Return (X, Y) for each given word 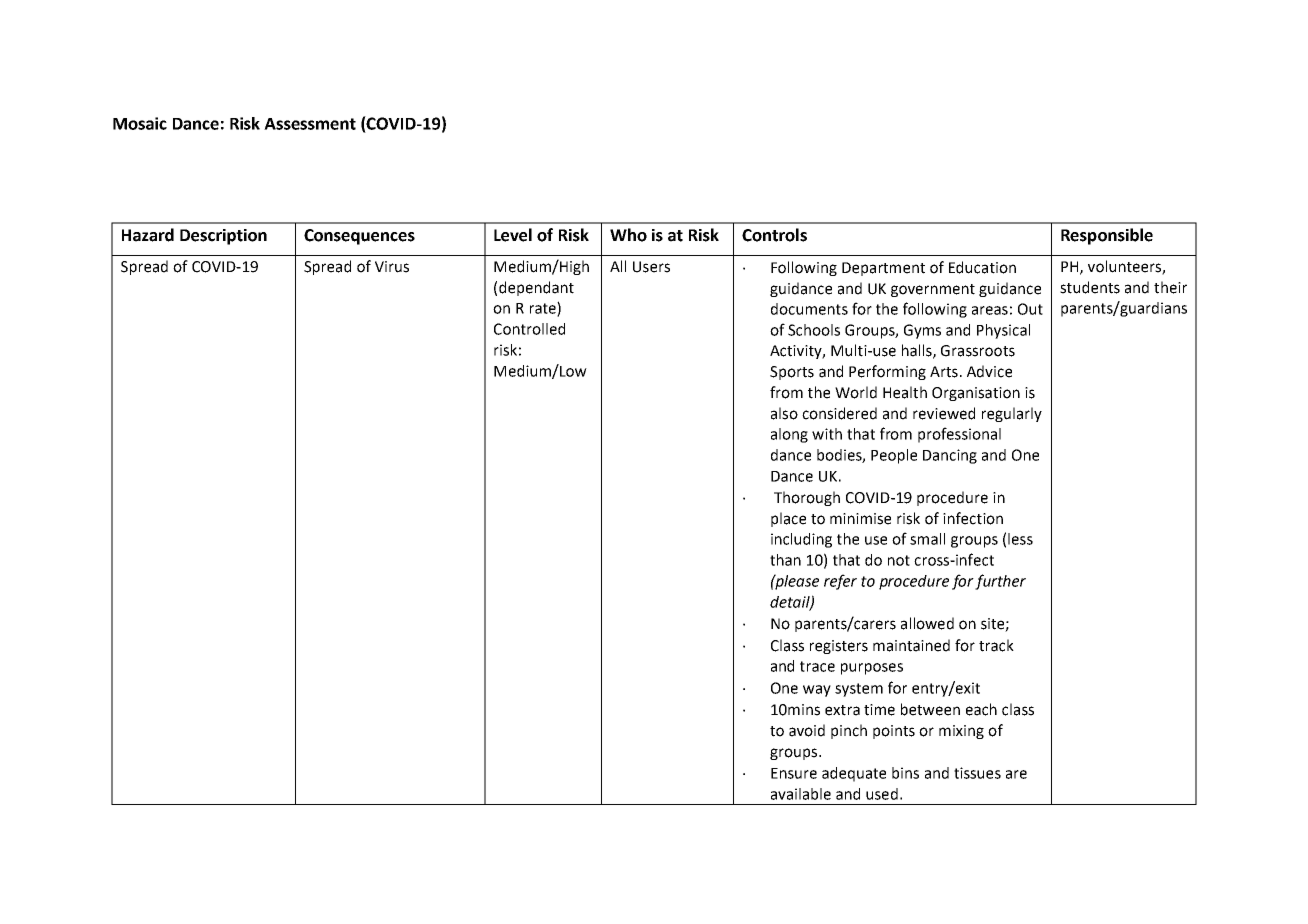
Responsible (1107, 236)
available (801, 794)
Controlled (529, 329)
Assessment (310, 124)
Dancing (950, 456)
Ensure (794, 773)
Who (628, 235)
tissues (977, 773)
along (789, 435)
